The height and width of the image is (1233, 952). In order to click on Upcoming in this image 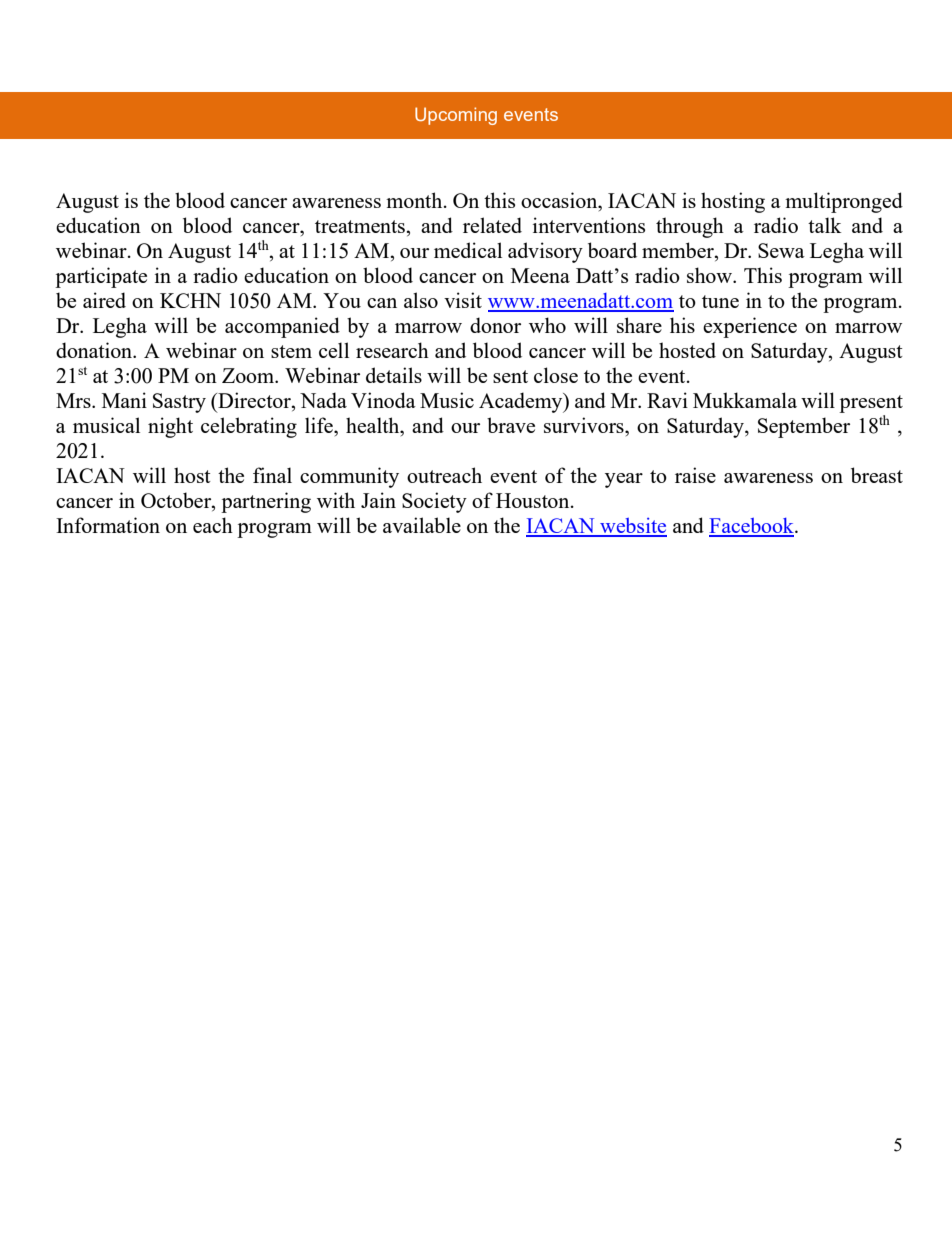, I will do `click(456, 116)`.
